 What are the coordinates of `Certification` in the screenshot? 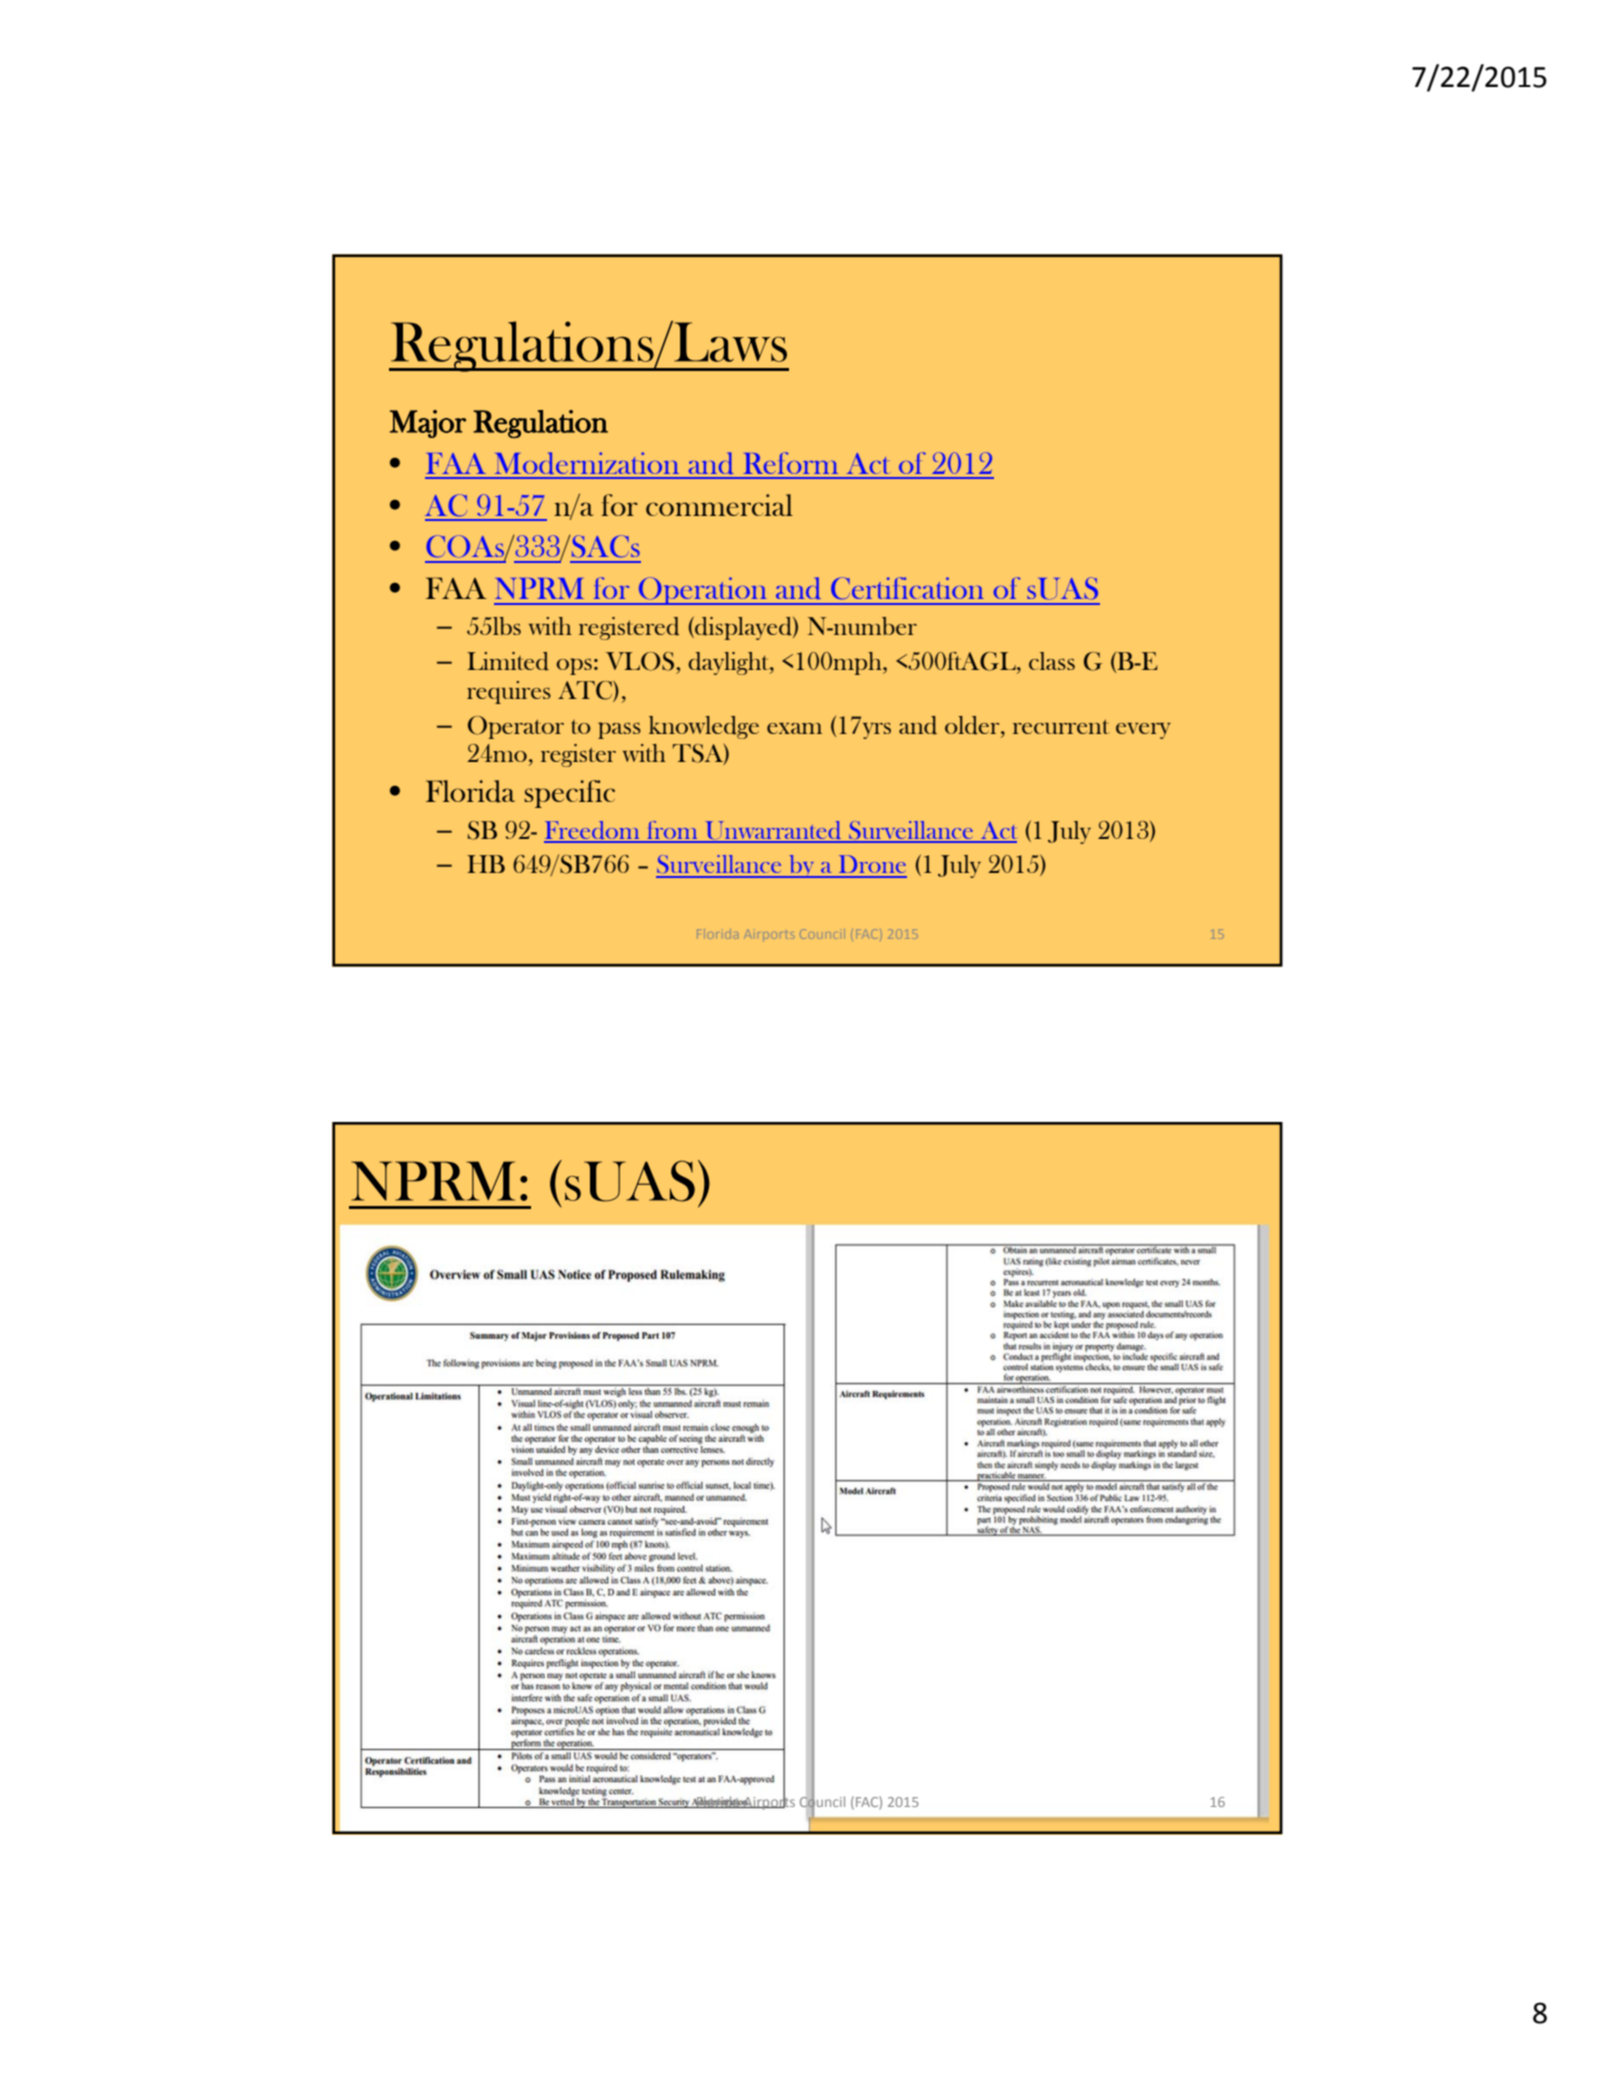 It's located at (907, 588).
